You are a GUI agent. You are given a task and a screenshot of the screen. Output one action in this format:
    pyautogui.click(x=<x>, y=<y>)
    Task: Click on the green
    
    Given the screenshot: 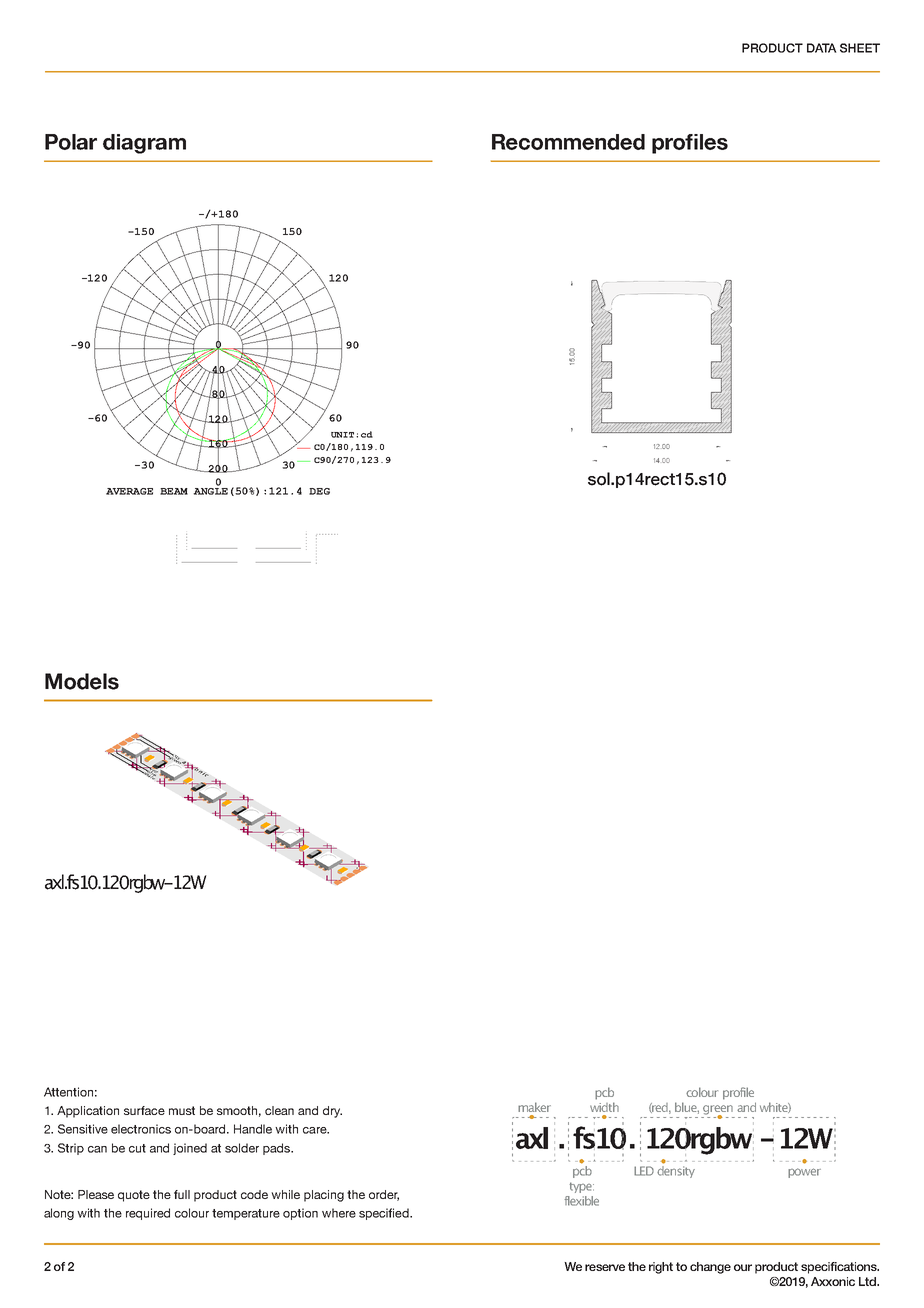 What is the action you would take?
    pyautogui.click(x=718, y=1111)
